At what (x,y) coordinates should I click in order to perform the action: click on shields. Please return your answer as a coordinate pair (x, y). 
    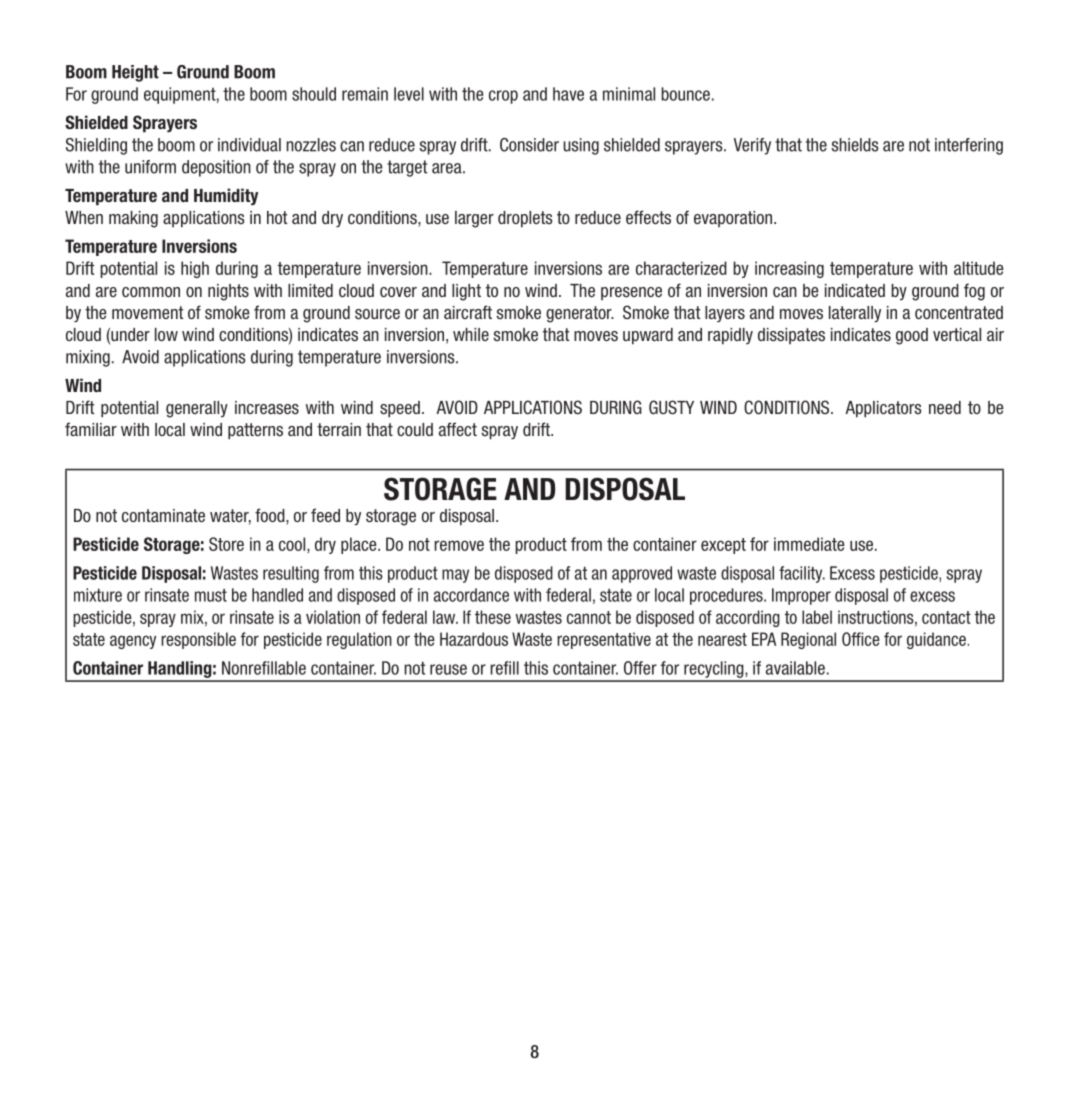
    Looking at the image, I should click on (855, 145).
